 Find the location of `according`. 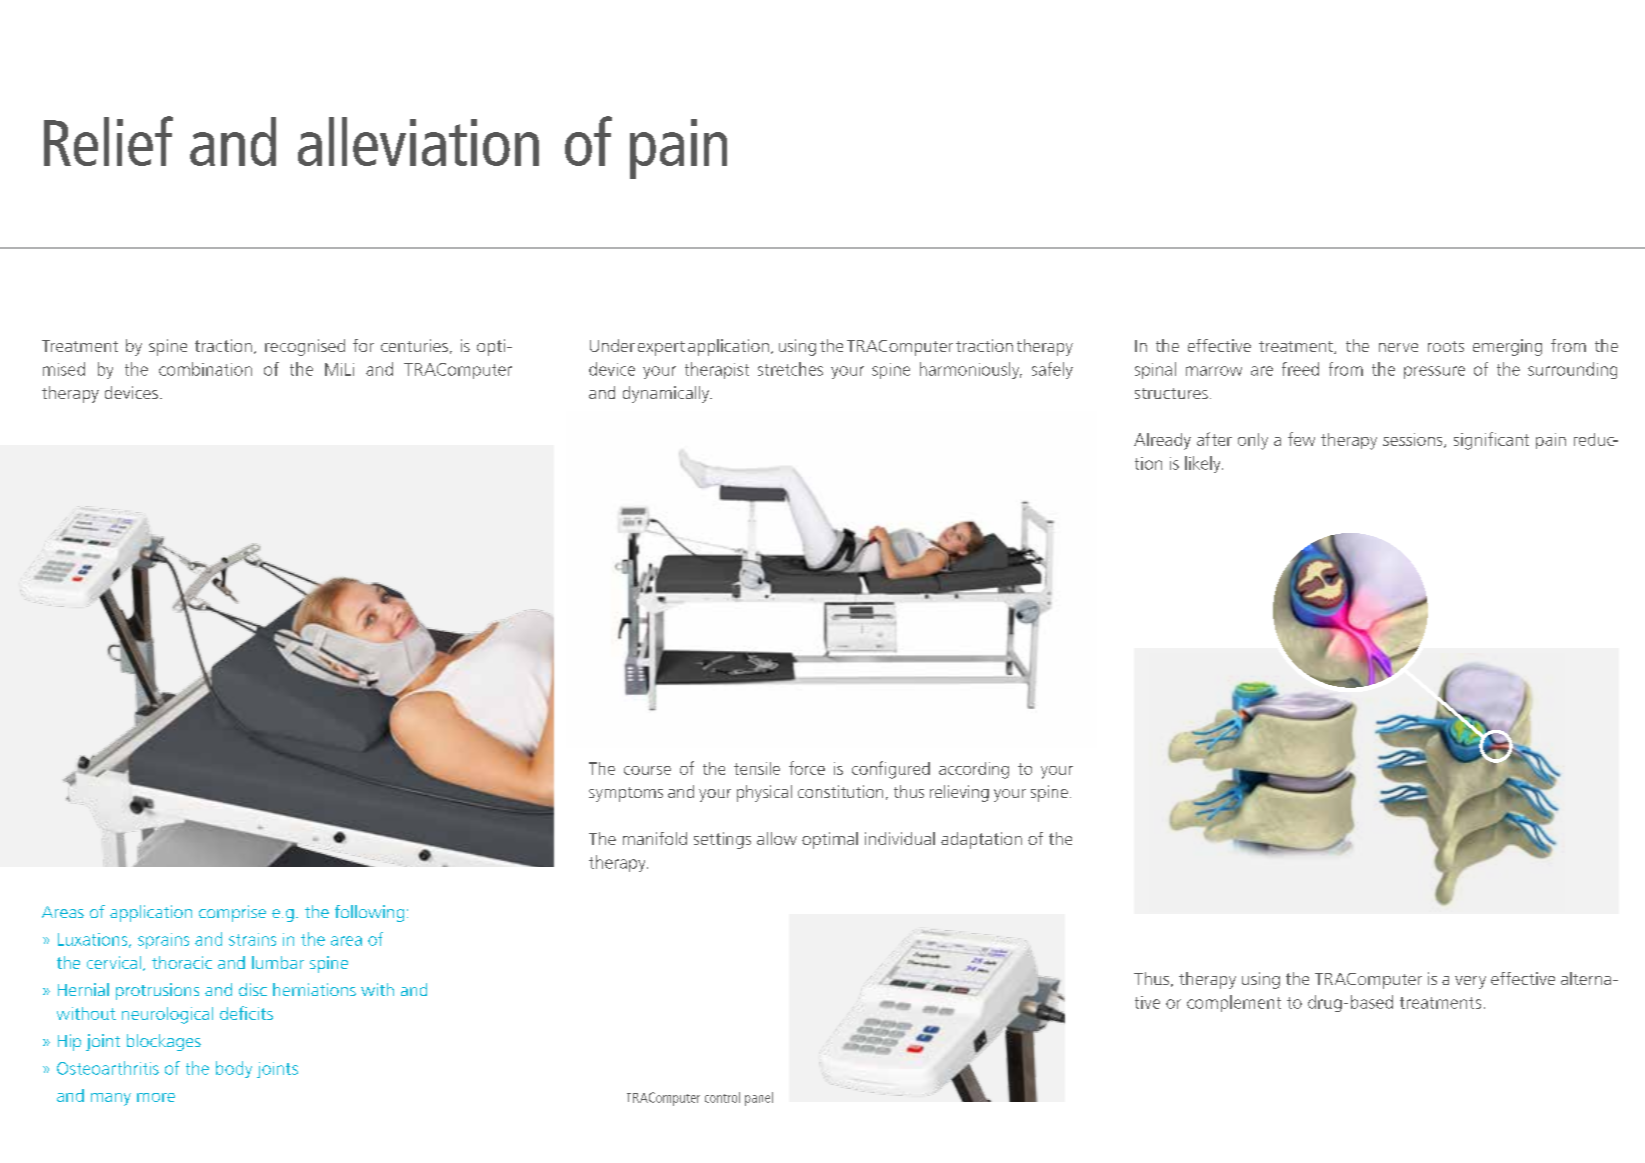

according is located at coordinates (974, 770).
